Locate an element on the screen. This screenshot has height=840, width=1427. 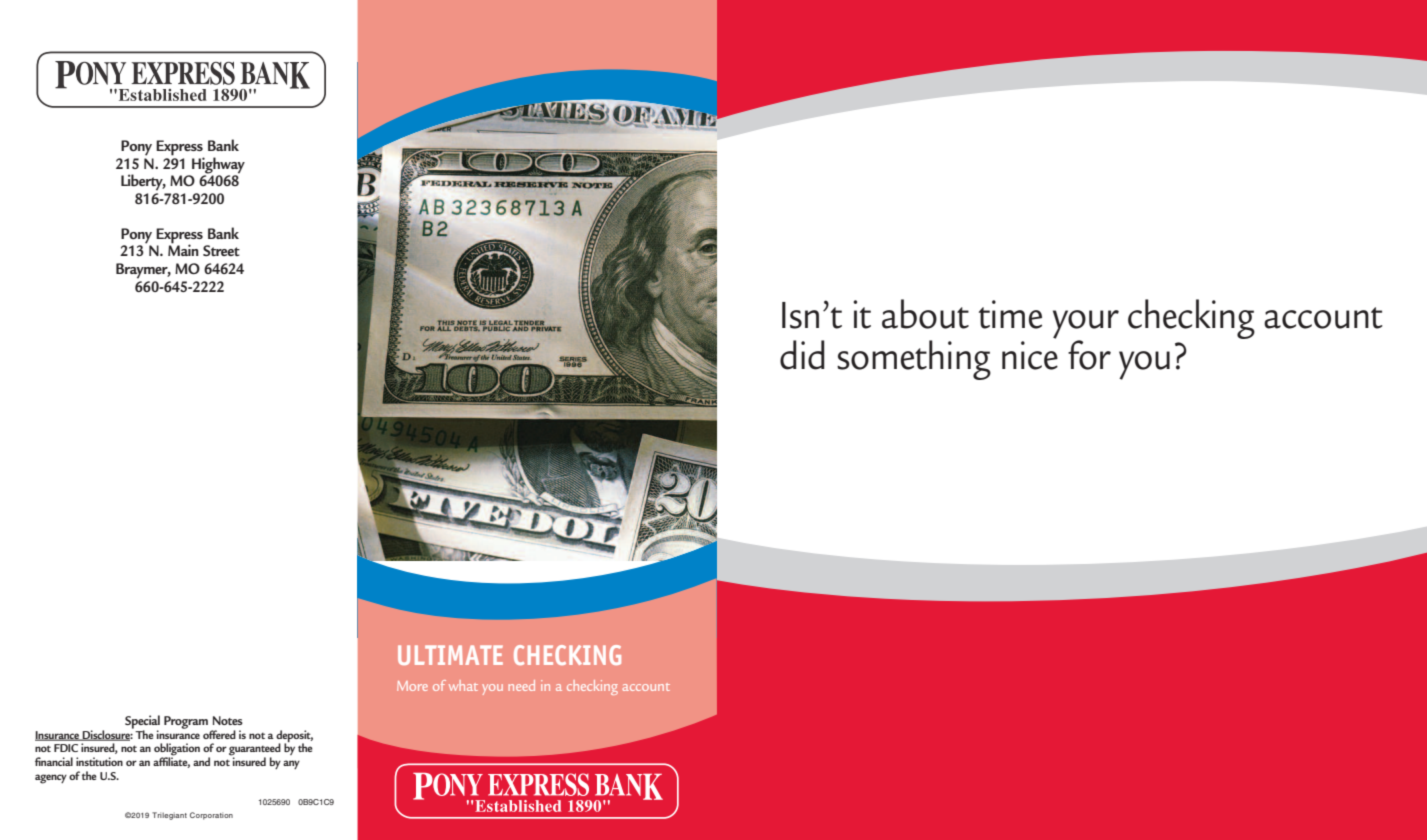
ULTIMATE is located at coordinates (450, 655).
